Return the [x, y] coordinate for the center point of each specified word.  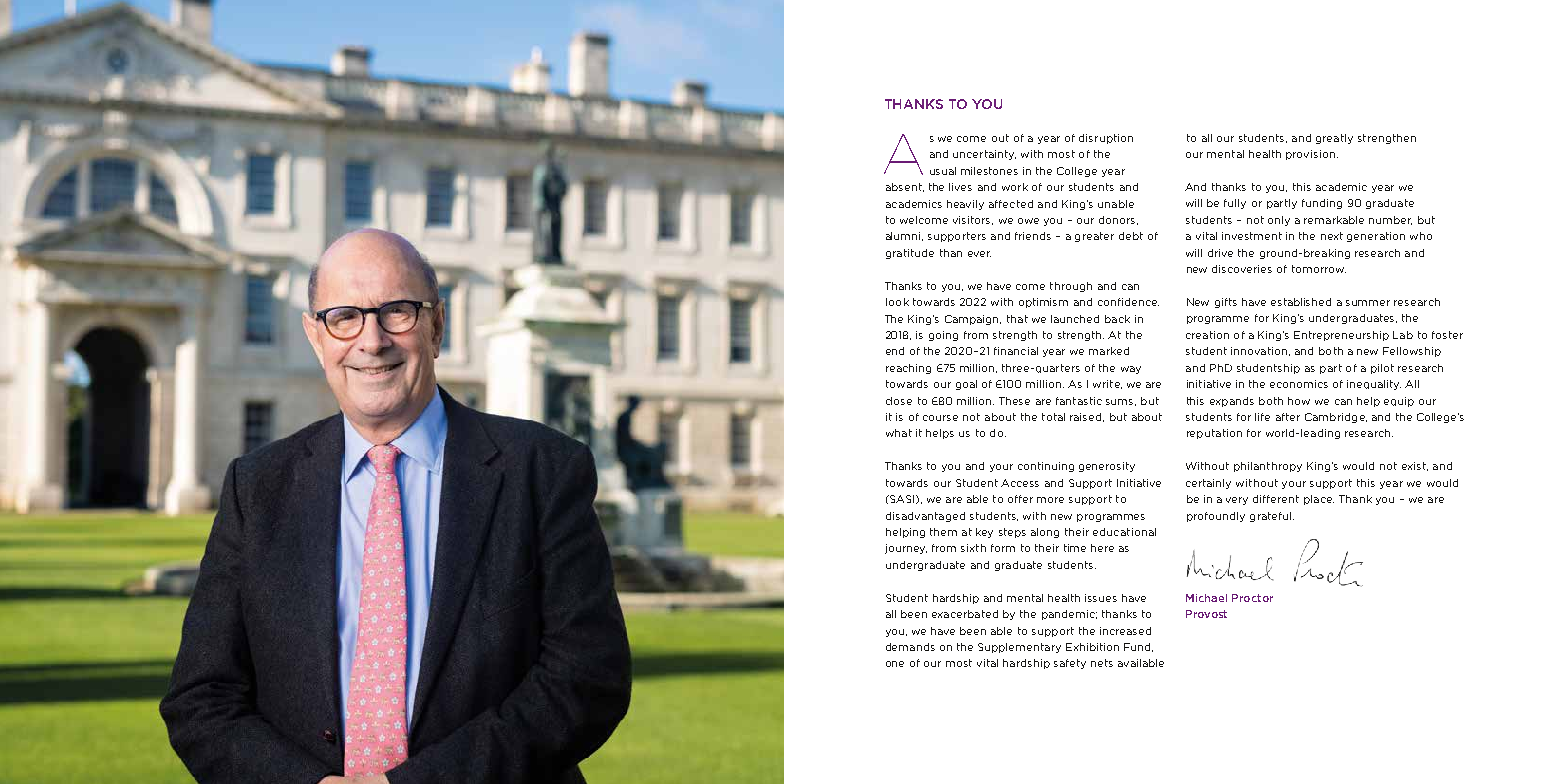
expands [1232, 402]
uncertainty [984, 155]
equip [1399, 402]
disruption [1106, 139]
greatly [1334, 139]
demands [910, 647]
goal [966, 385]
